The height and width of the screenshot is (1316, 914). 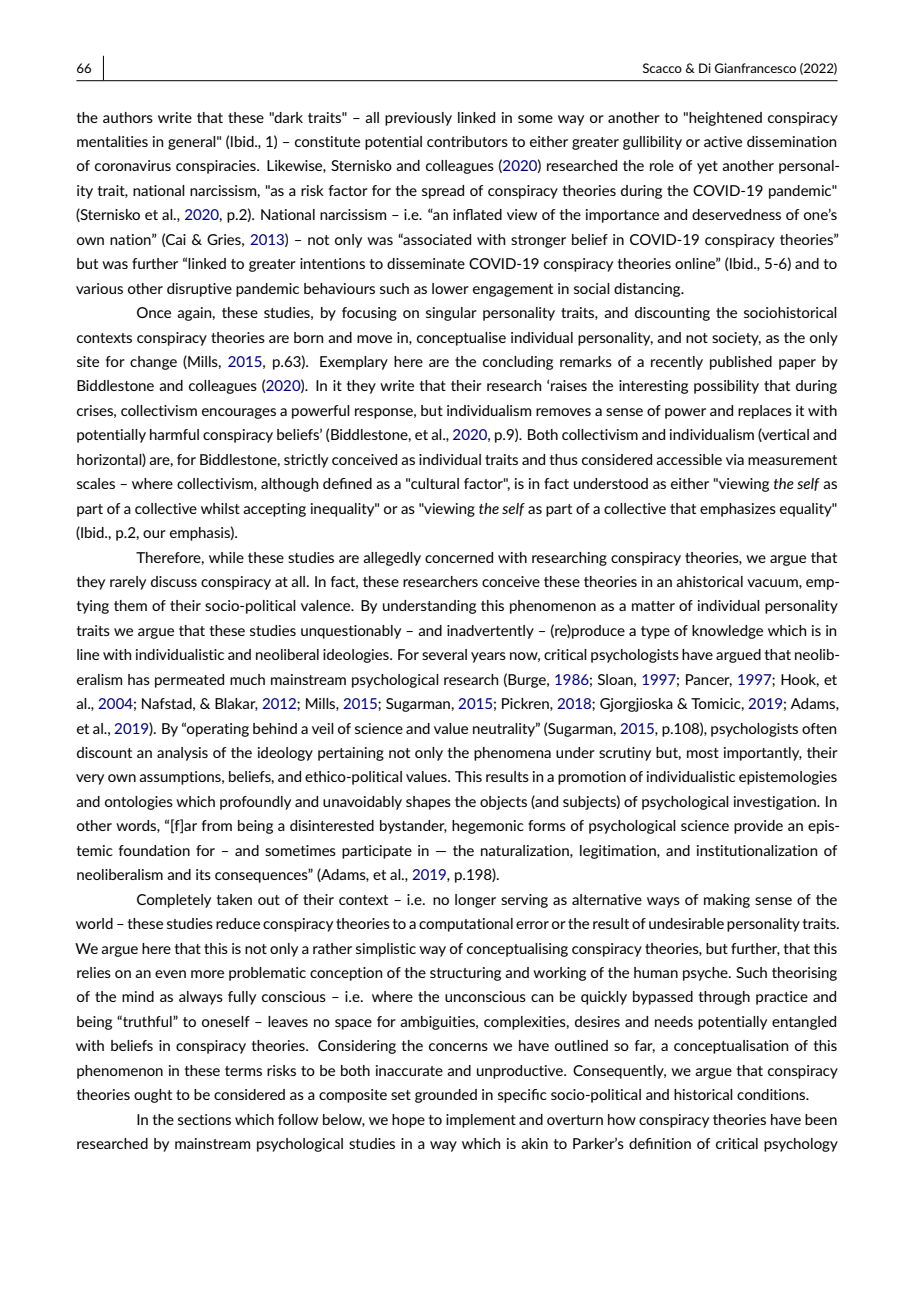 What do you see at coordinates (518, 363) in the screenshot?
I see `concluding` at bounding box center [518, 363].
